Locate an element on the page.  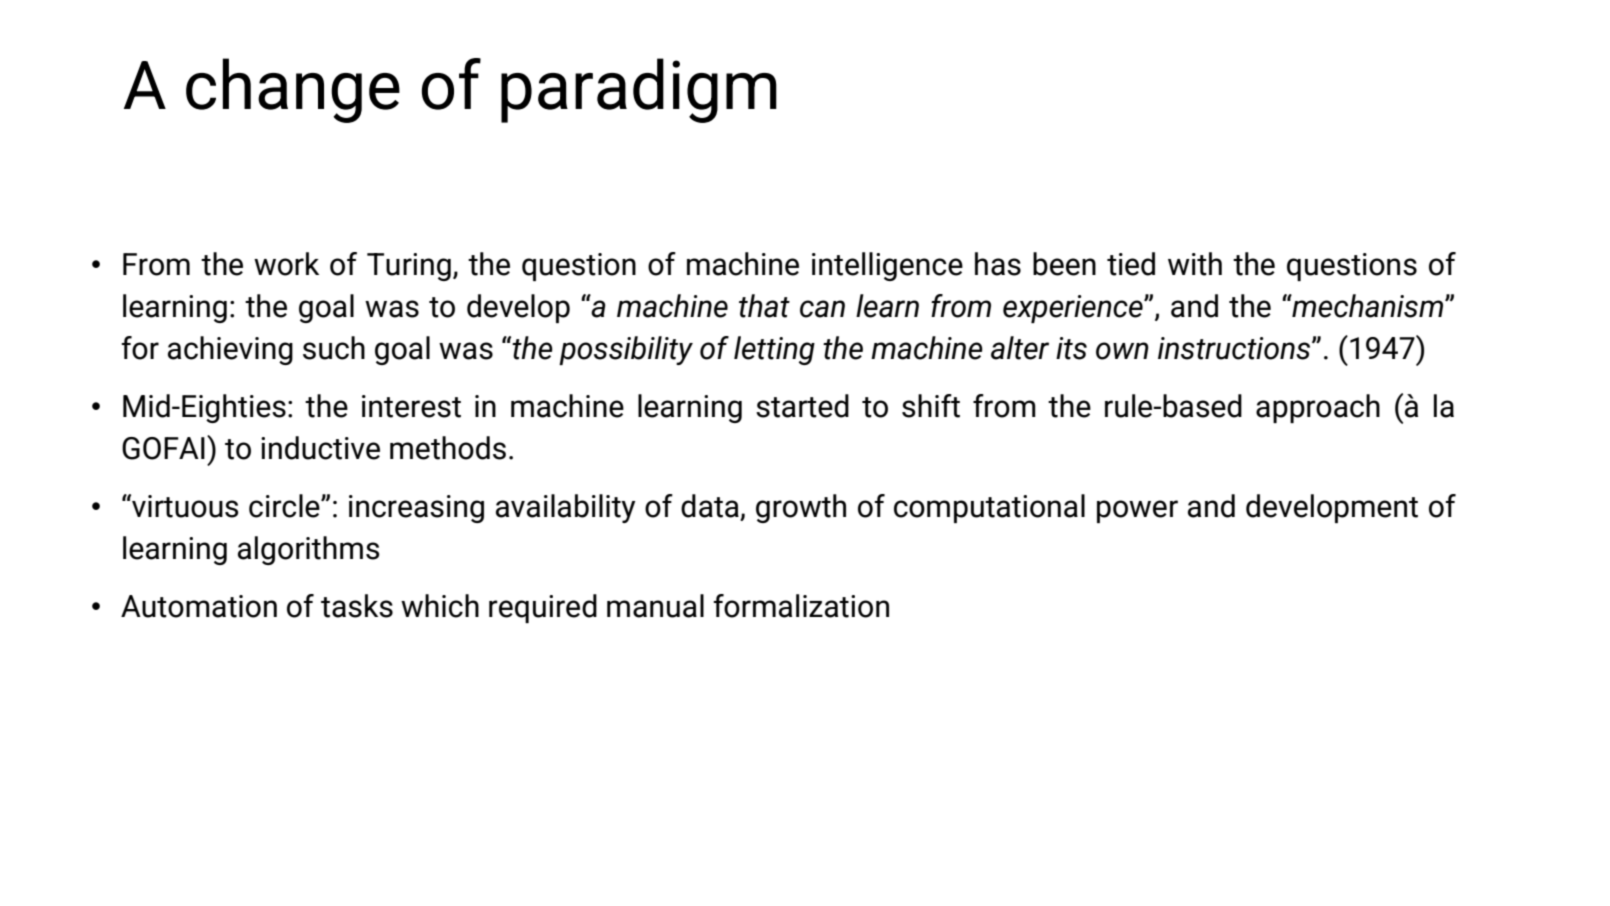
tasks is located at coordinates (357, 606).
